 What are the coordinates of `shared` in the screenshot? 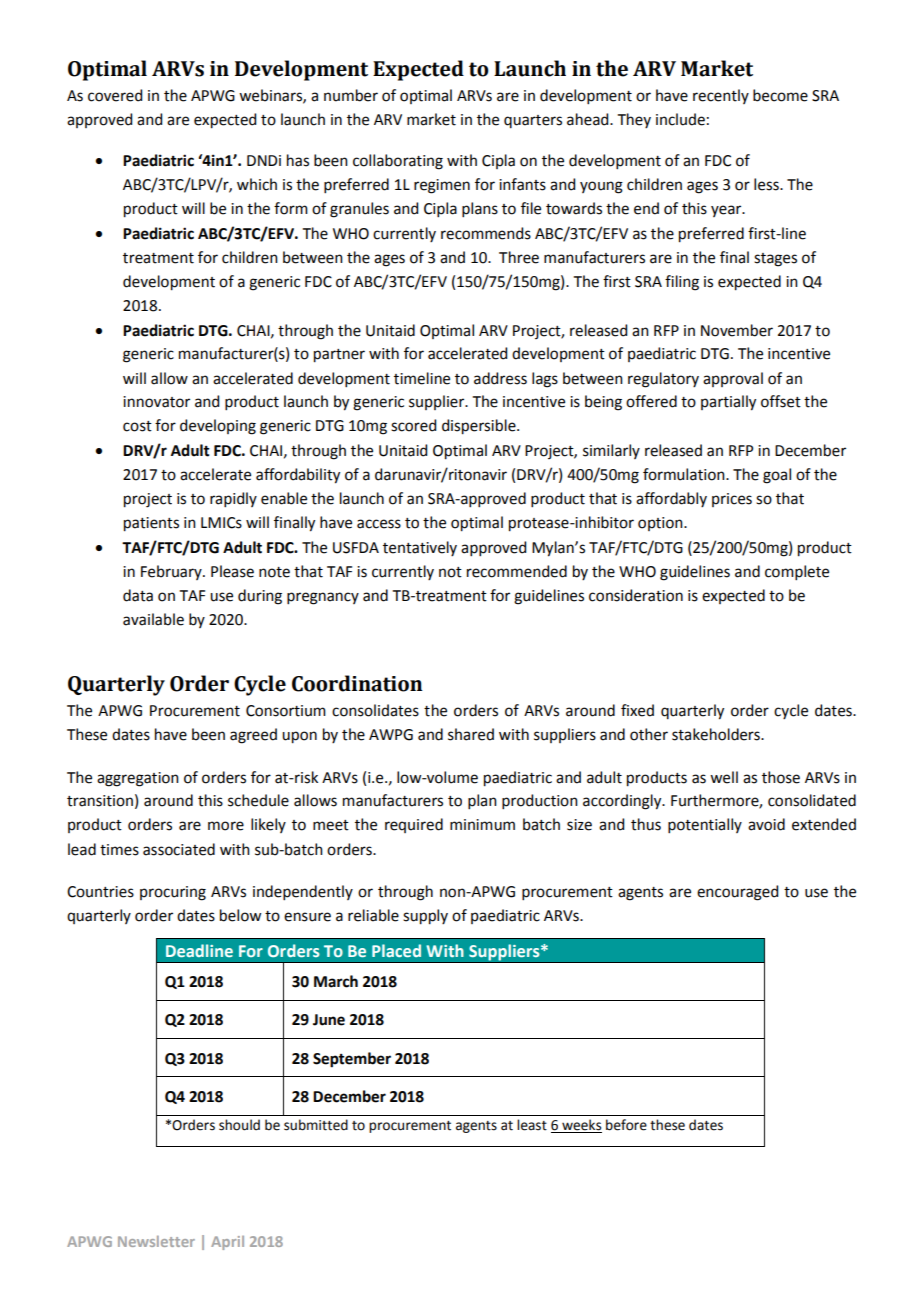 It's located at (471, 734).
